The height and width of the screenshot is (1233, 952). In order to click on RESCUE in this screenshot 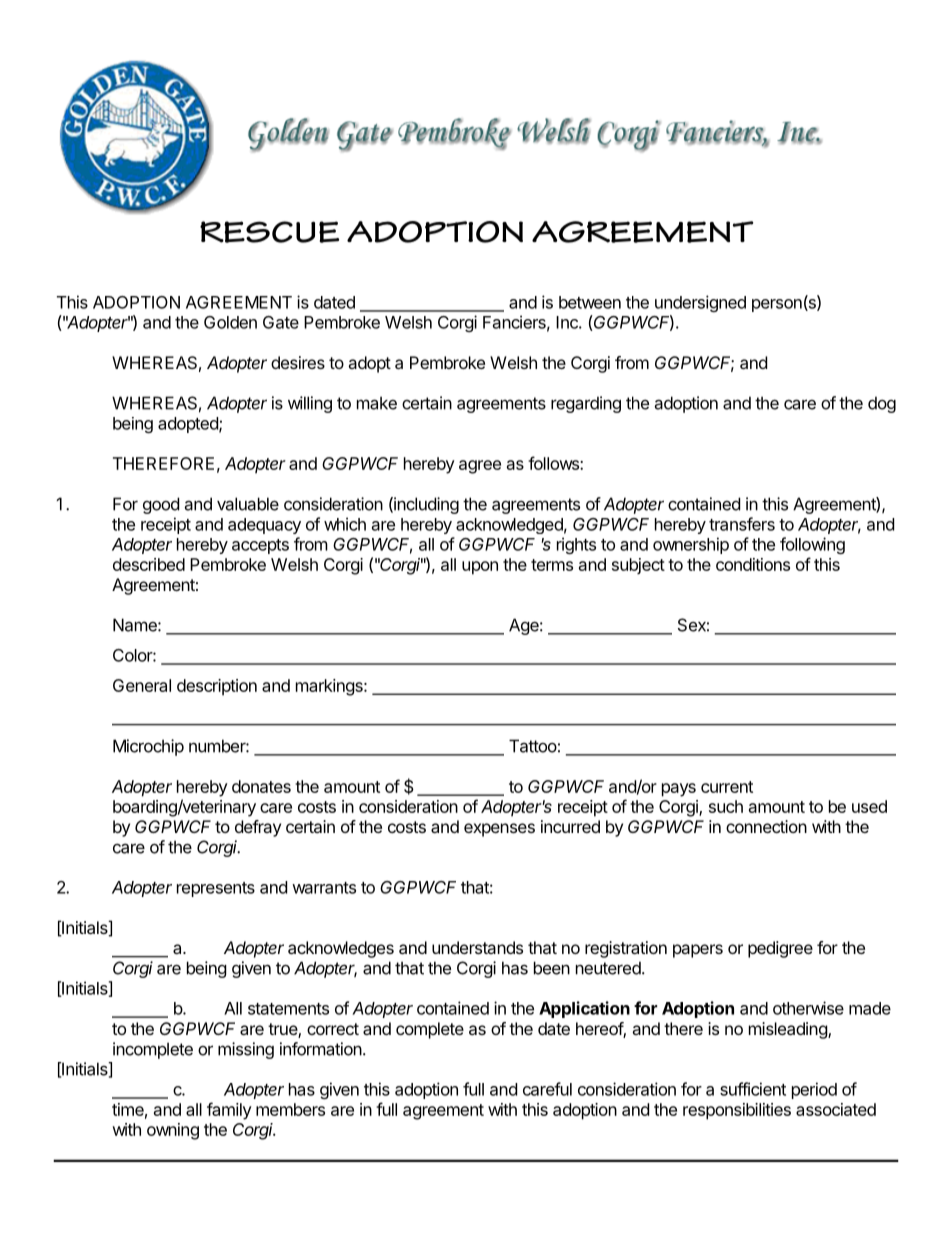, I will do `click(269, 232)`.
